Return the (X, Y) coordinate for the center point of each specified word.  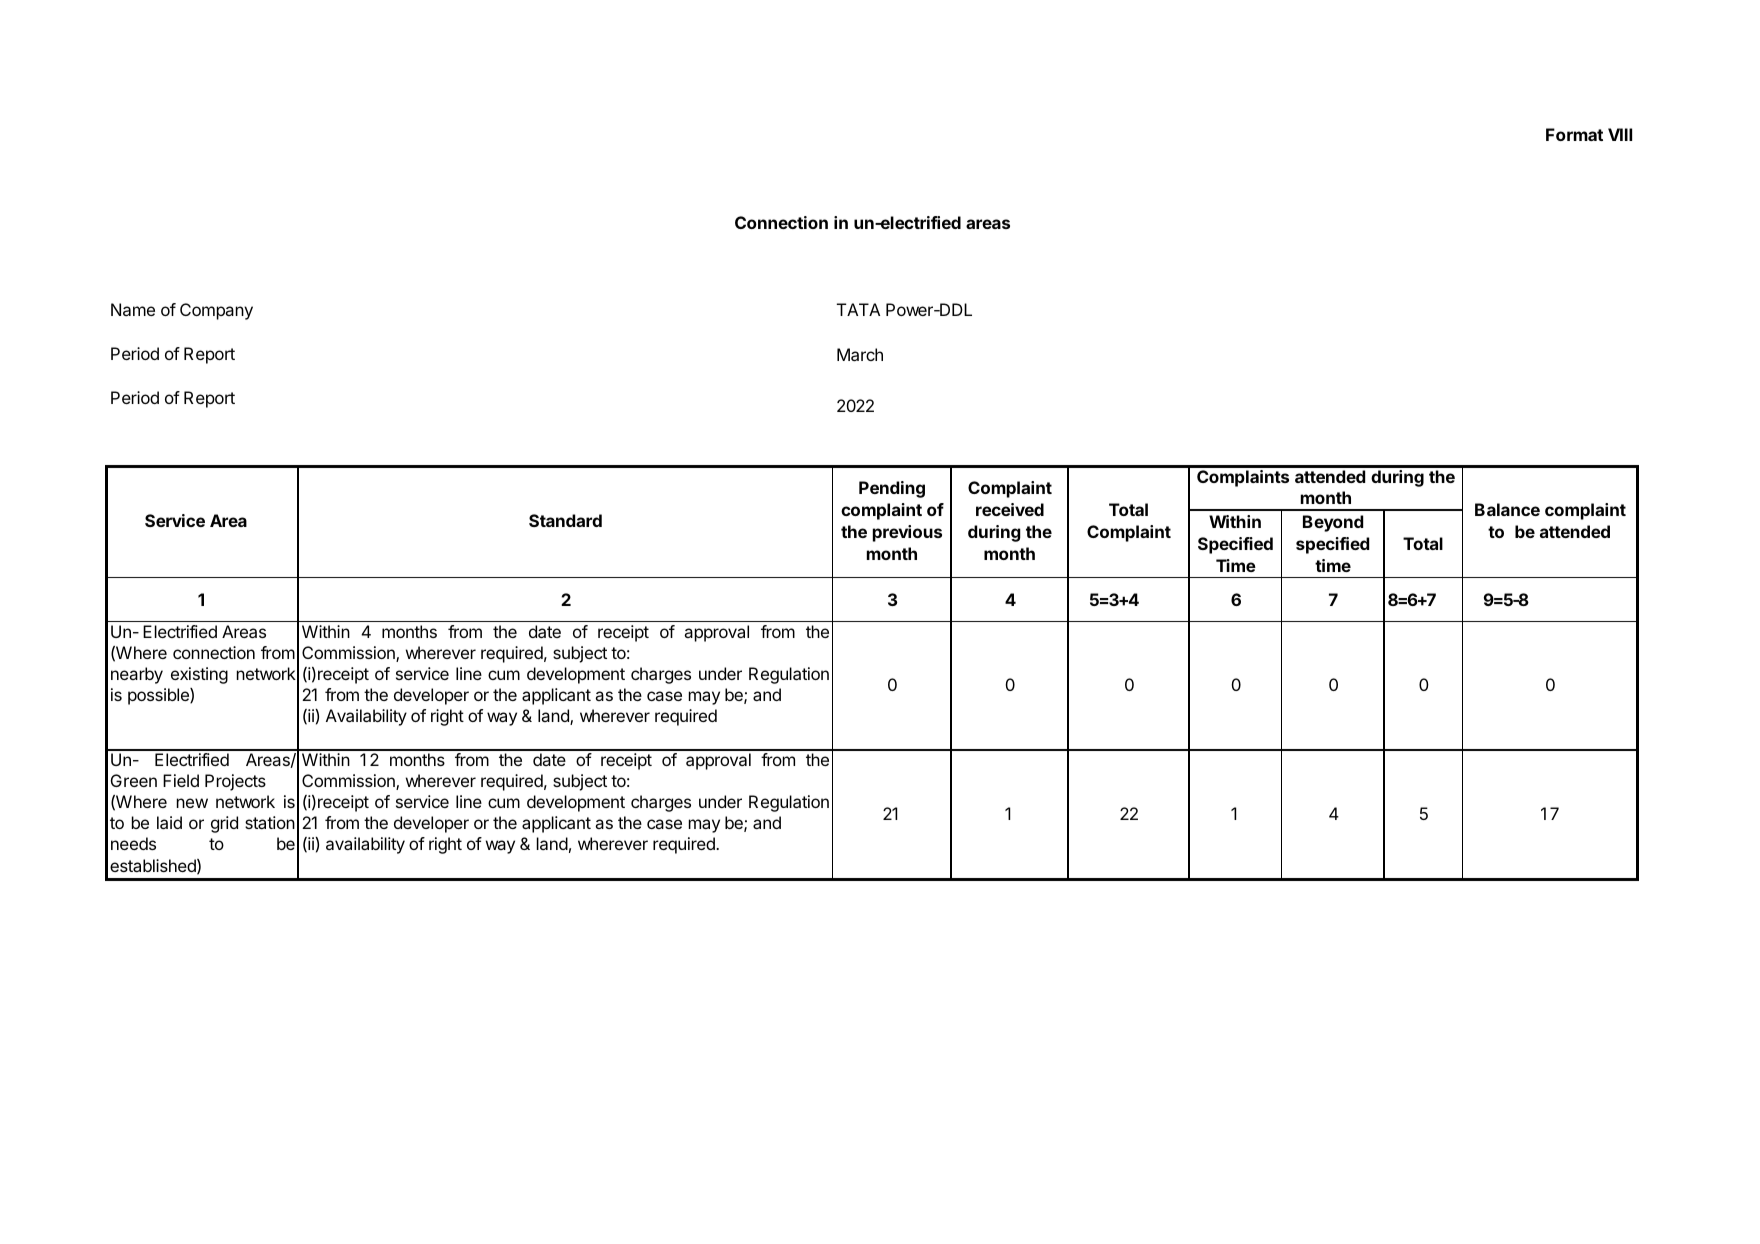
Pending (892, 489)
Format (1574, 134)
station (270, 822)
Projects (235, 782)
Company (216, 311)
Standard (565, 520)
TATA (858, 309)
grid (224, 824)
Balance (1507, 509)
